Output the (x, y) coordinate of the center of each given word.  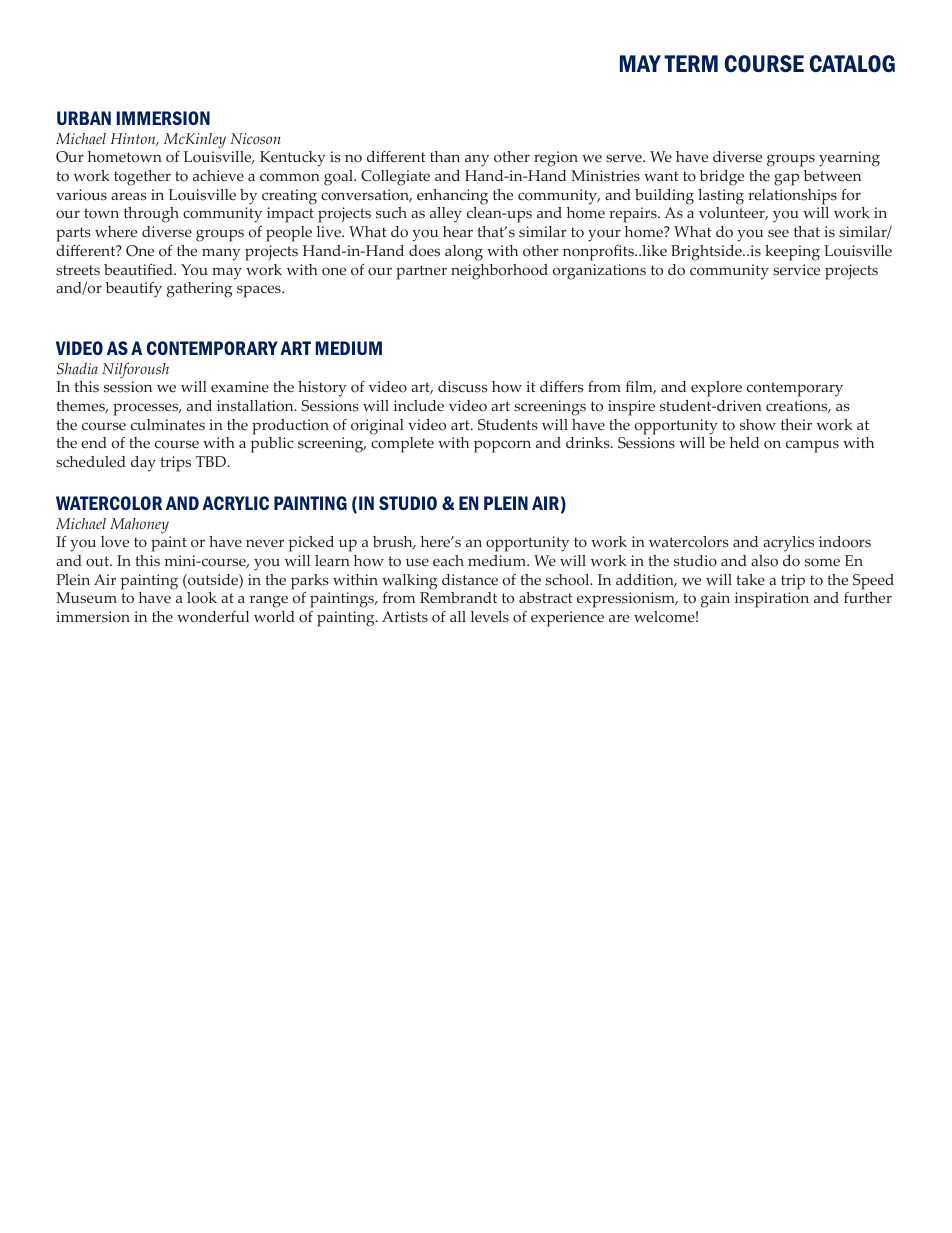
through (151, 215)
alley (446, 215)
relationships (792, 197)
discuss (463, 387)
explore (716, 389)
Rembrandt (458, 597)
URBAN (84, 118)
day (143, 464)
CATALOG (852, 63)
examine (240, 387)
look (202, 598)
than (445, 156)
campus (812, 446)
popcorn (502, 446)
